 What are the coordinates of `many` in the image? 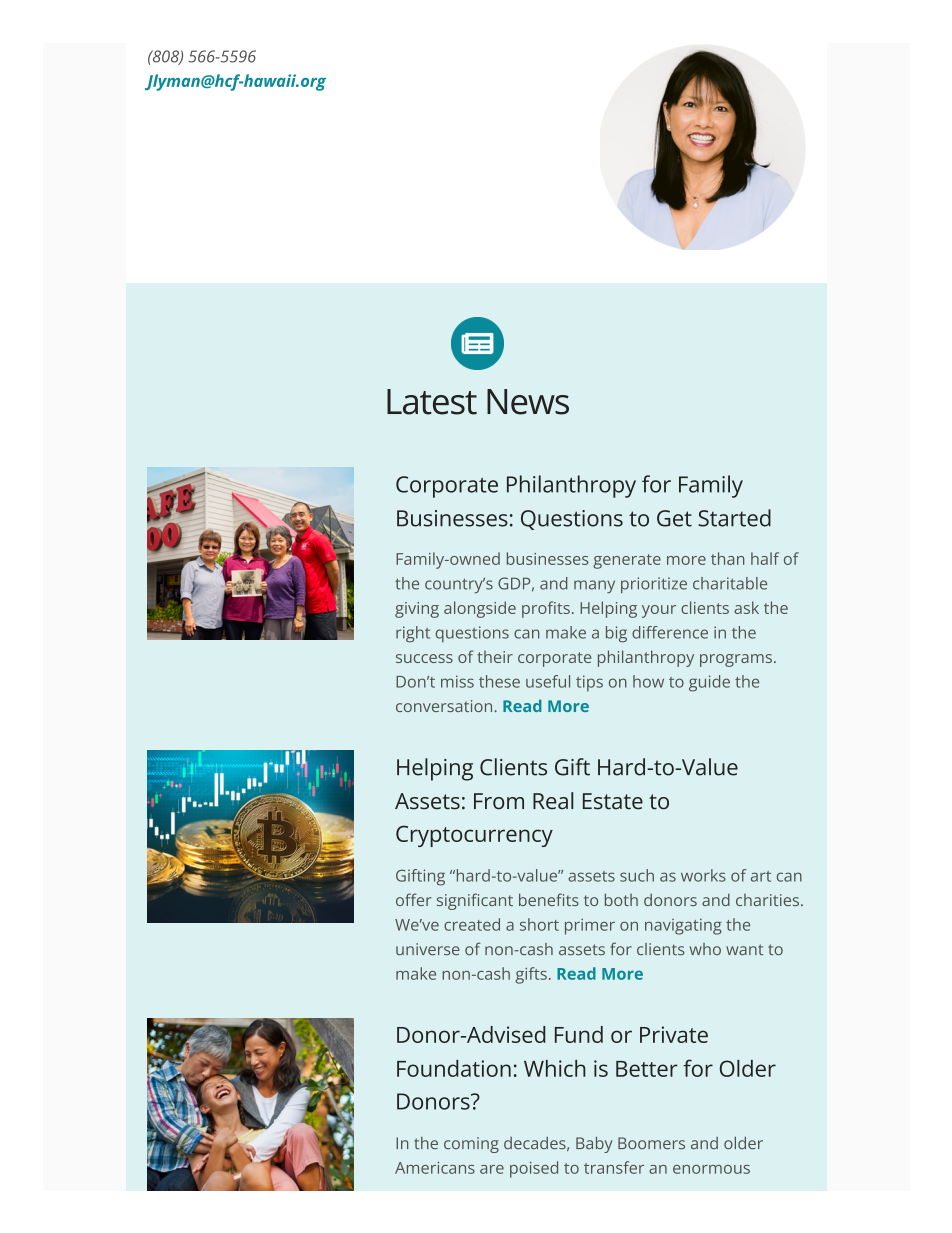 It's located at (594, 586).
